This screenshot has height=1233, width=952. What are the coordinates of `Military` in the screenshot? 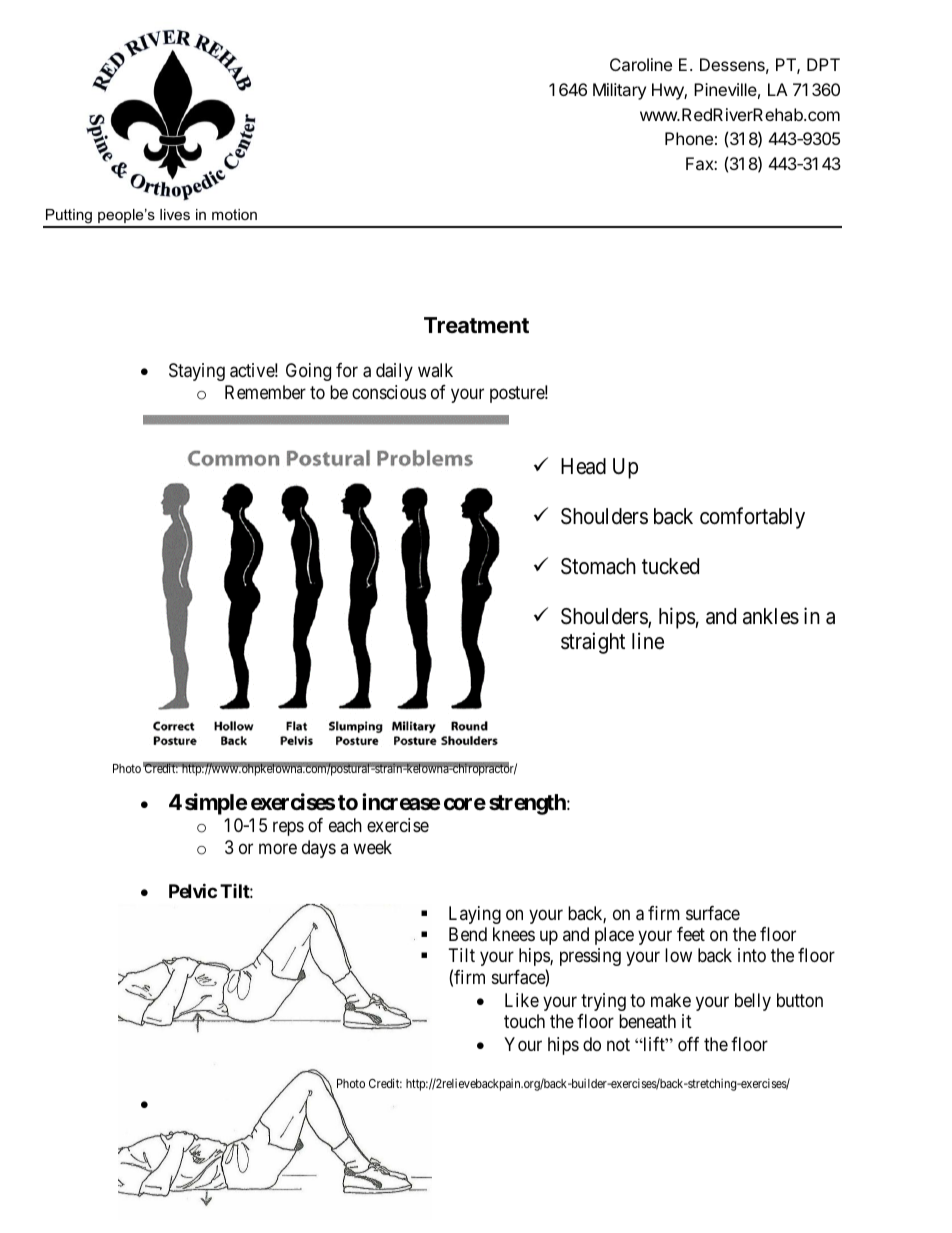 It's located at (619, 91).
